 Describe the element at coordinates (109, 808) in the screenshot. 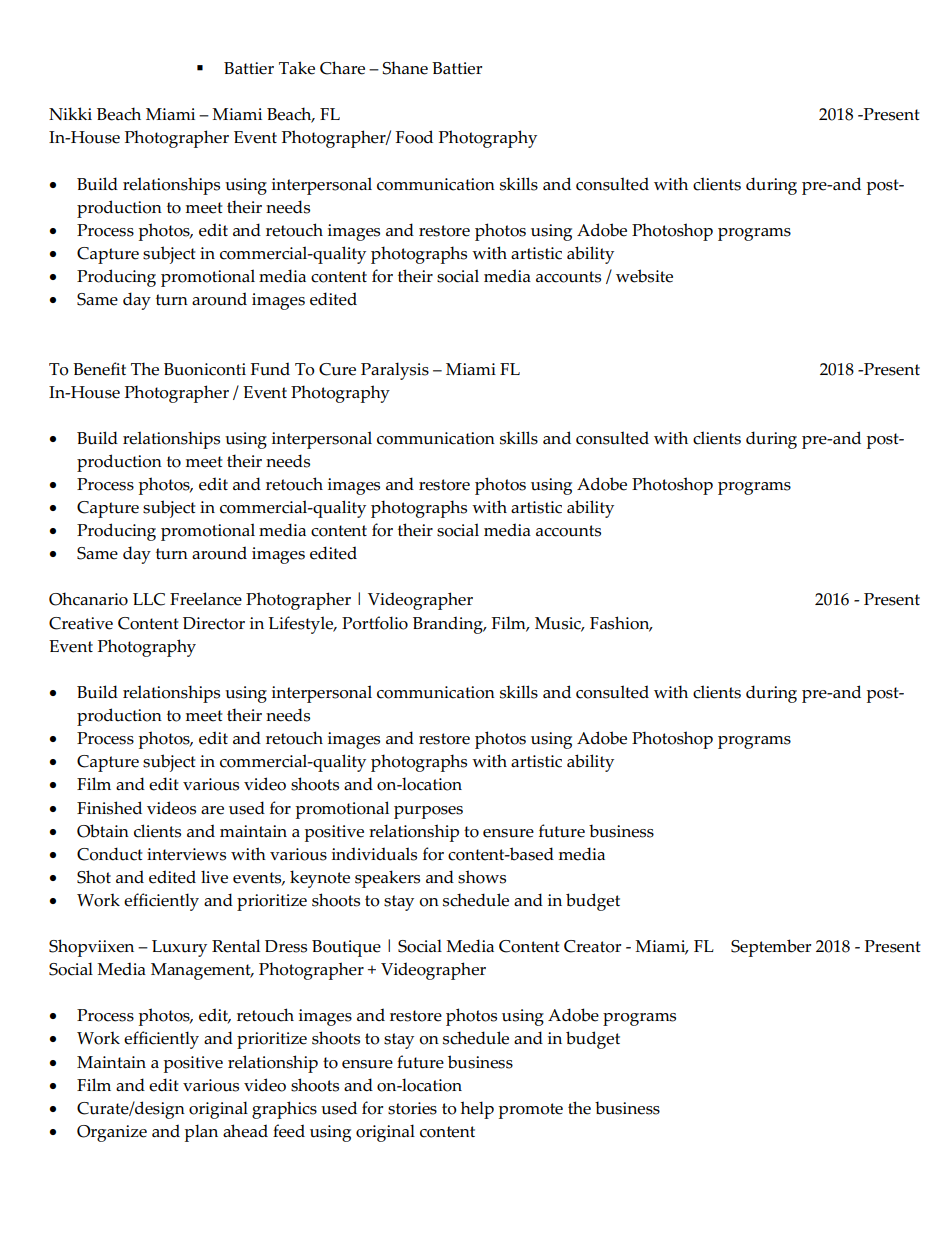

I see `Finished` at that location.
